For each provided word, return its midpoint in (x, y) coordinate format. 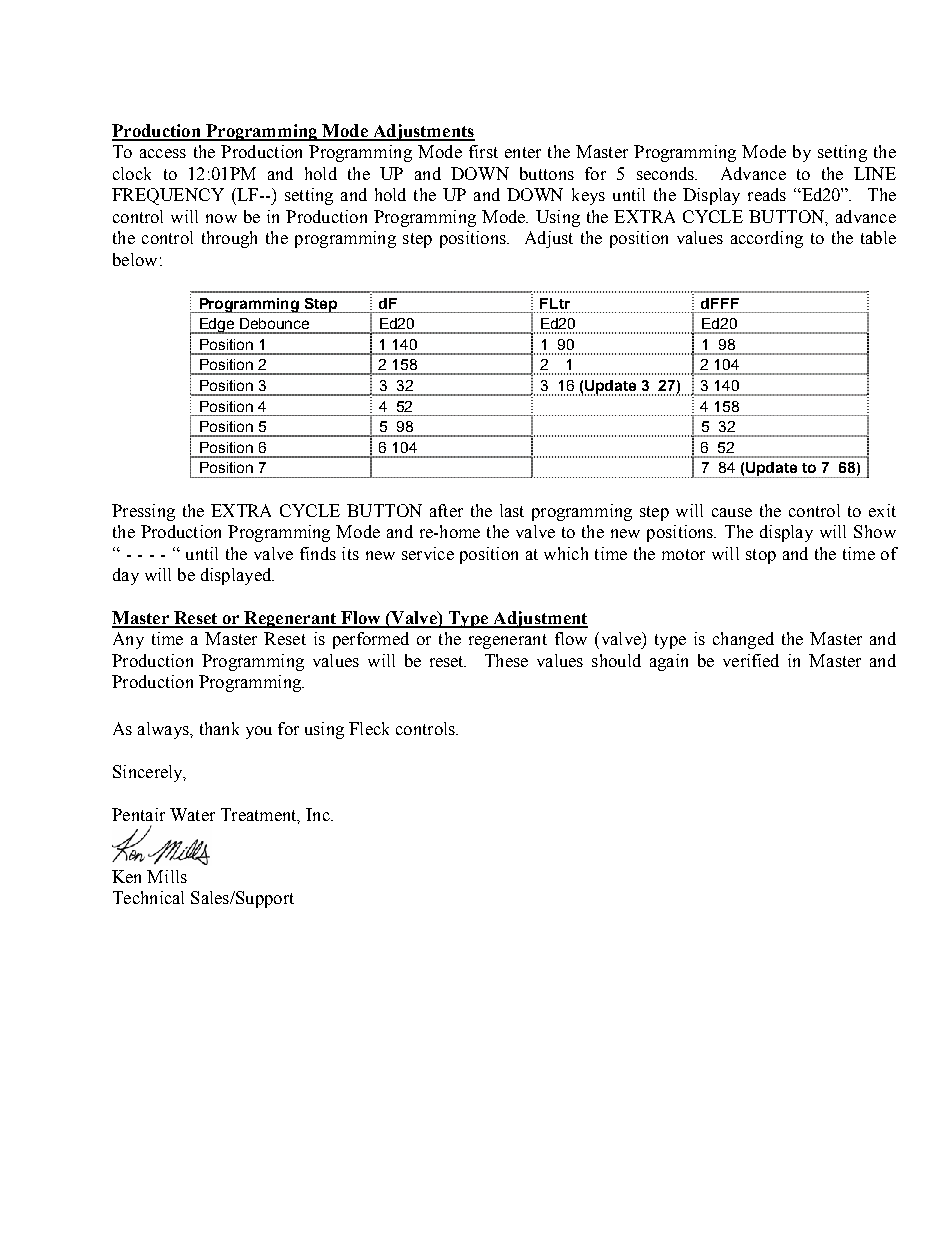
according (767, 239)
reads (767, 194)
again (669, 662)
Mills (167, 876)
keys (588, 196)
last (512, 510)
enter (523, 152)
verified (751, 660)
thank (219, 728)
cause (732, 512)
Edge (217, 326)
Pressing (143, 512)
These (506, 660)
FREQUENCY (168, 196)
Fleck (369, 728)
